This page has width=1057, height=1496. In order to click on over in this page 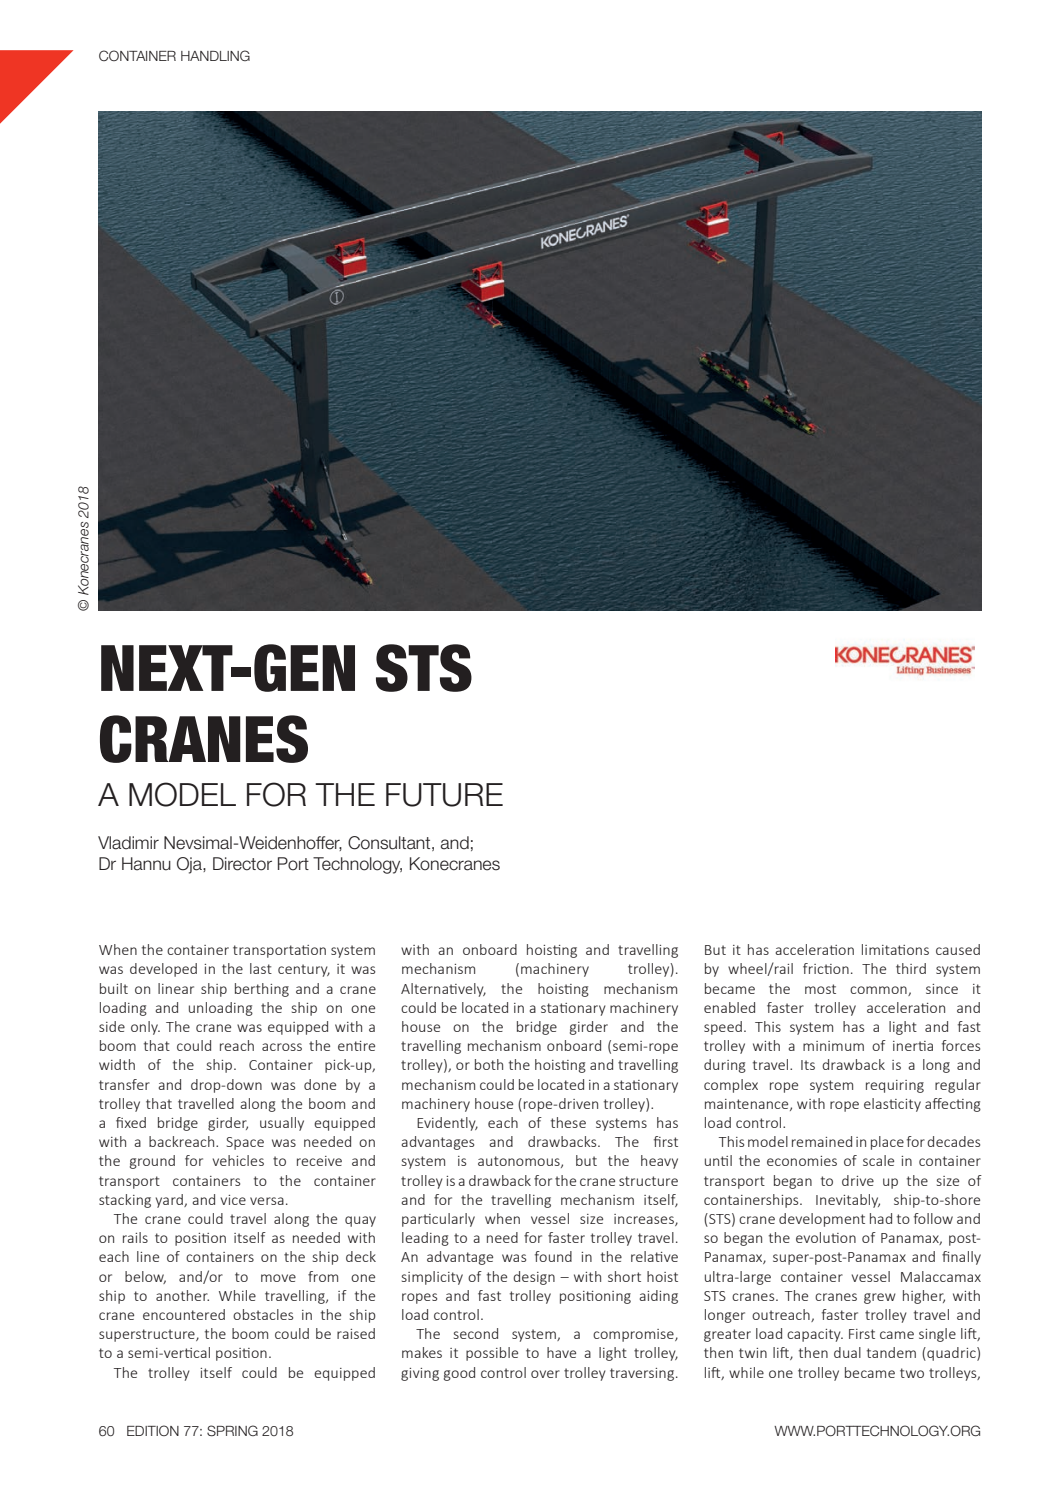, I will do `click(545, 1374)`.
